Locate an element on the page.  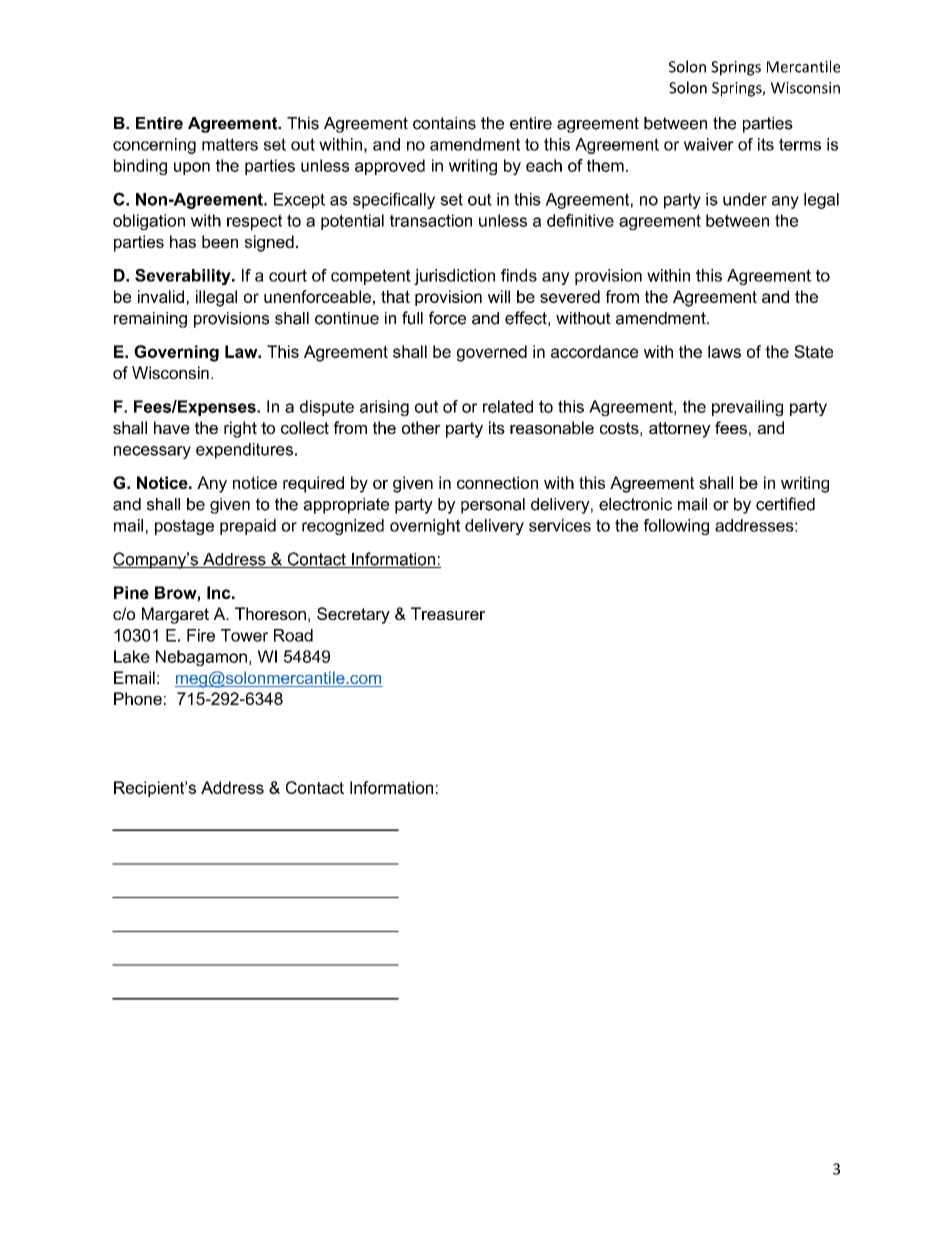
Treasurer is located at coordinates (448, 613).
